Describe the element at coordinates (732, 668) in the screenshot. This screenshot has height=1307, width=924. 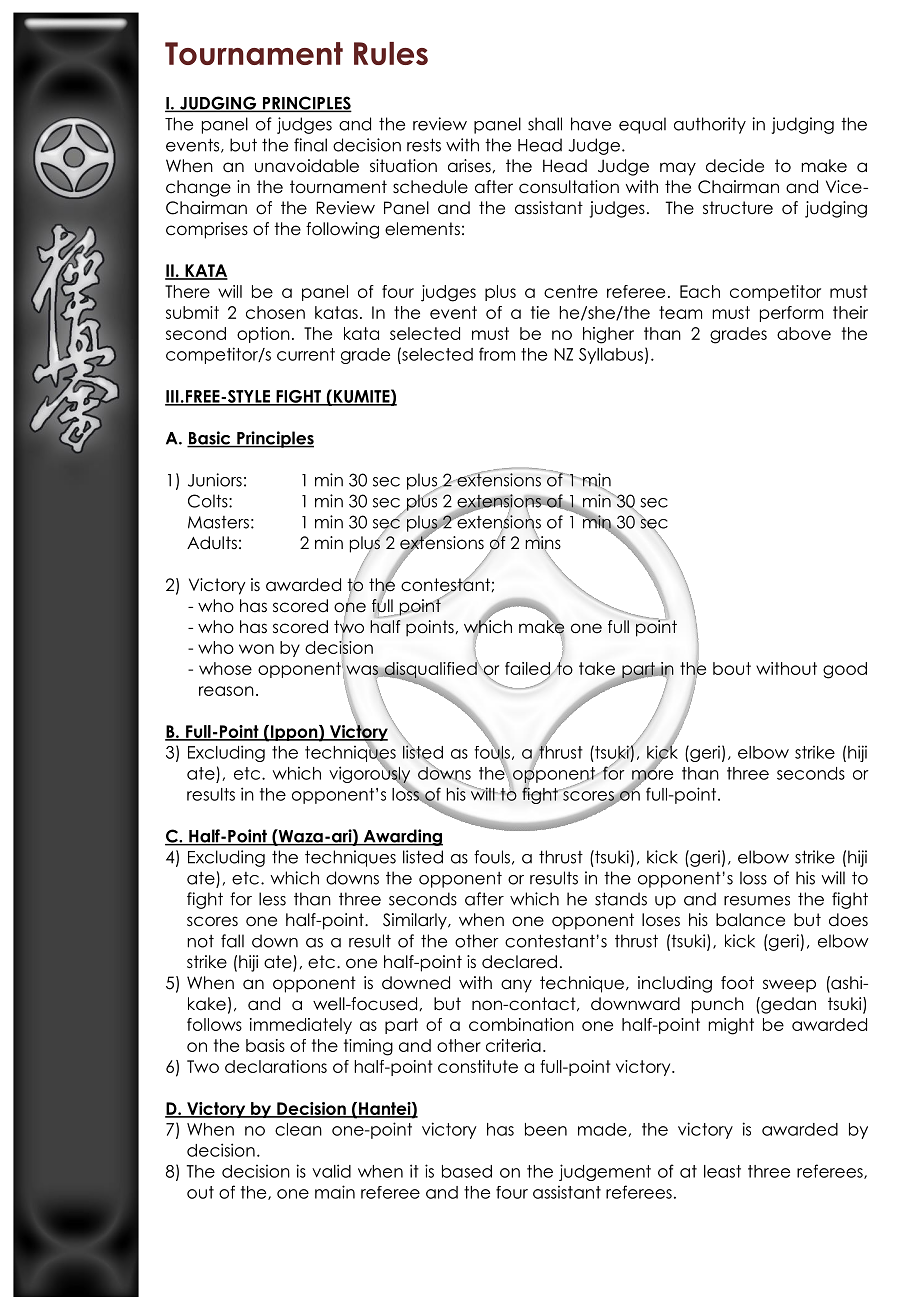
I see `bout` at that location.
